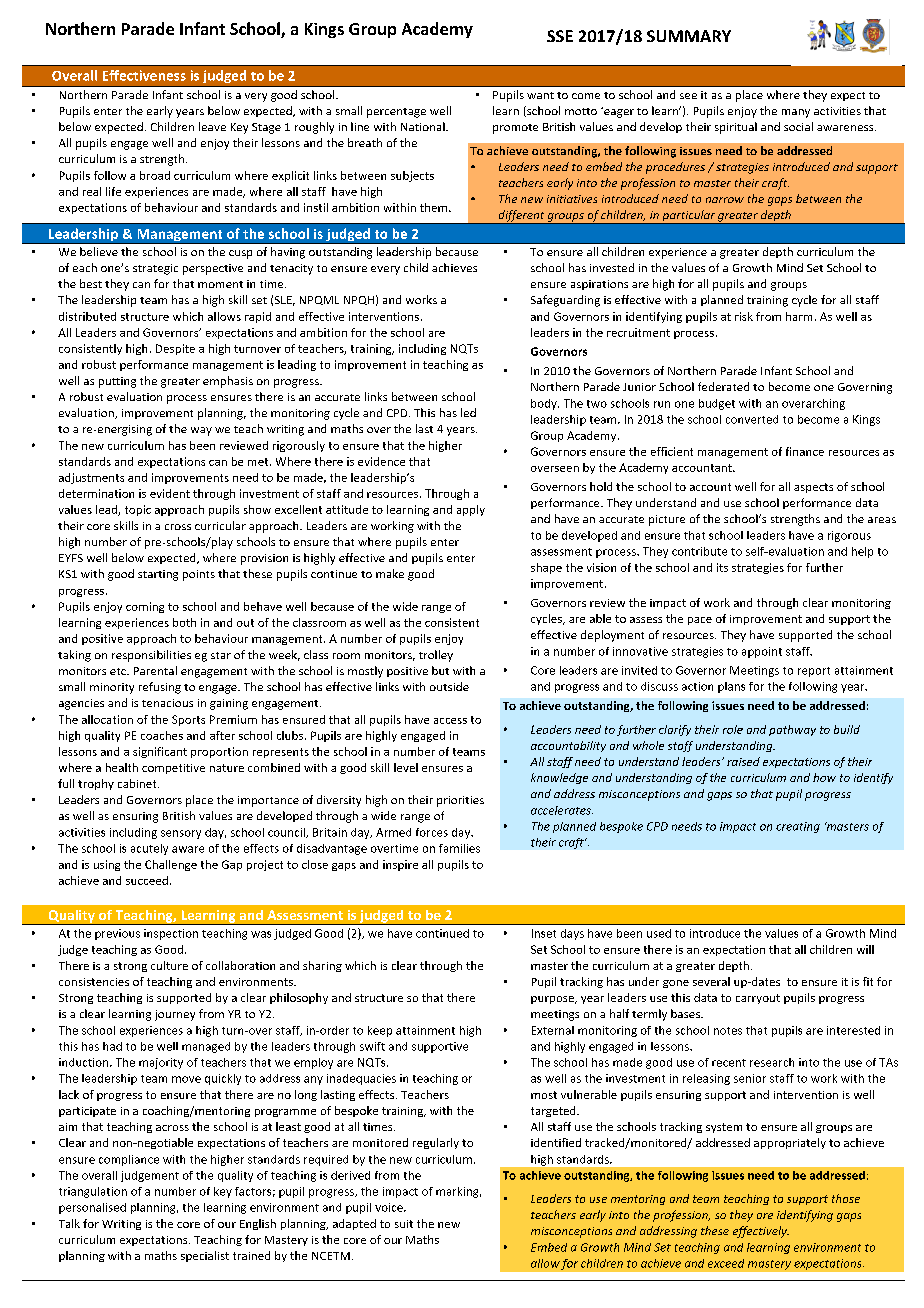 The height and width of the screenshot is (1308, 924). I want to click on suit, so click(404, 1224).
